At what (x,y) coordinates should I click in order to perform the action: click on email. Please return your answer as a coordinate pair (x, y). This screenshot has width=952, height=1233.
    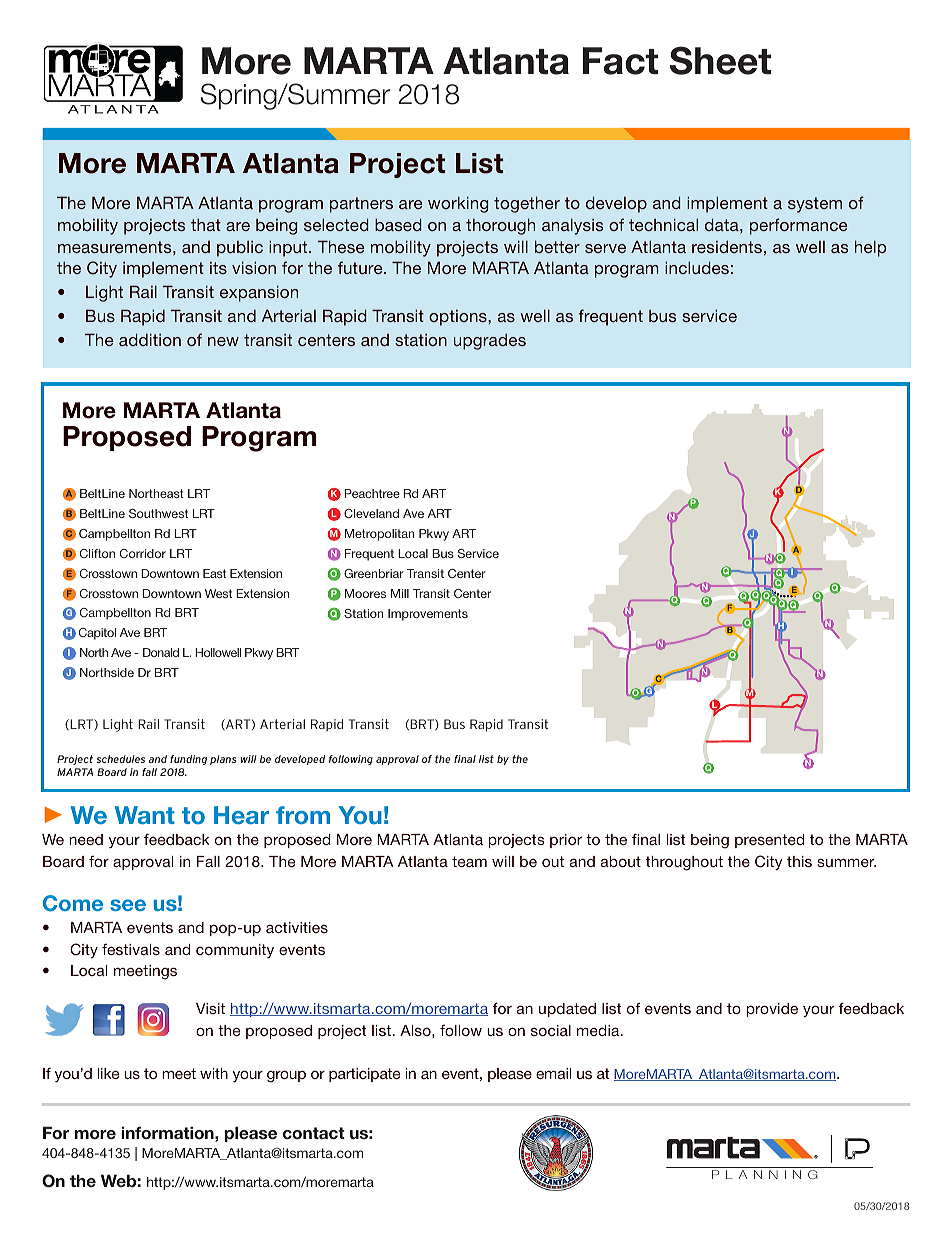
    Looking at the image, I should click on (553, 1073).
